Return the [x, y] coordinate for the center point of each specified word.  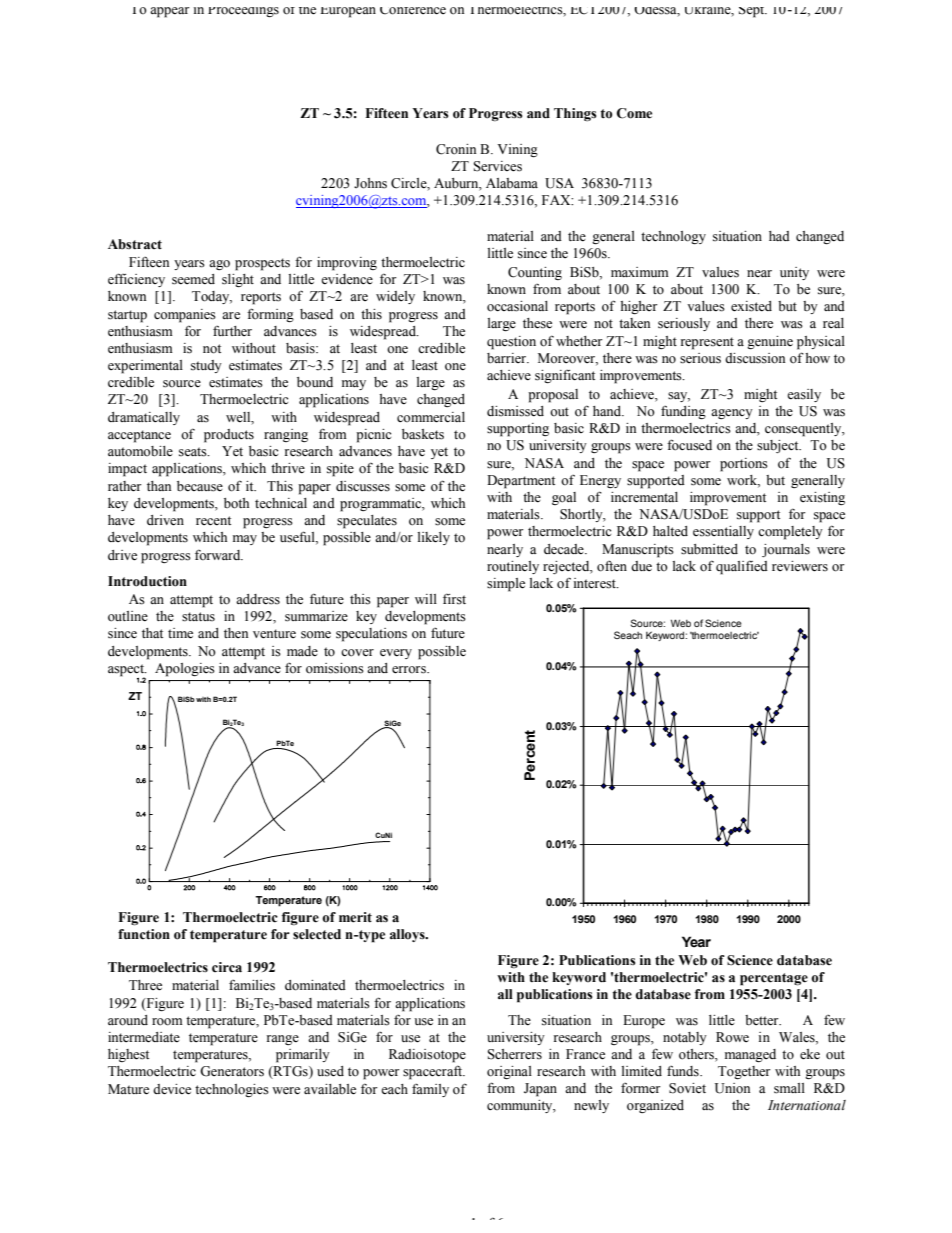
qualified [742, 567]
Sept [753, 12]
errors [410, 670]
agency [732, 414]
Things [575, 114]
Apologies [185, 670]
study [206, 366]
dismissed [515, 411]
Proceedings [243, 12]
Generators [232, 1071]
